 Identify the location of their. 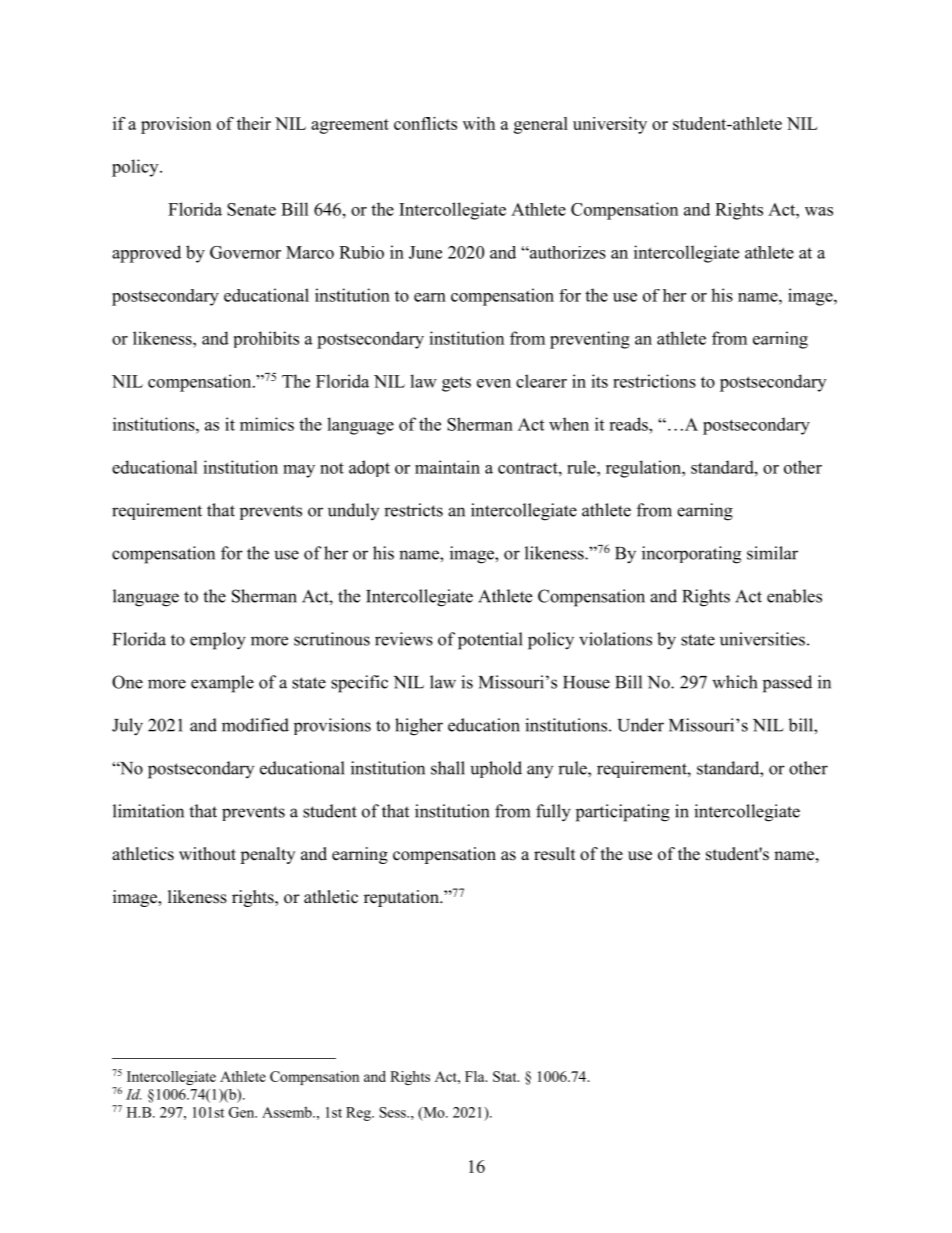
(254, 123).
